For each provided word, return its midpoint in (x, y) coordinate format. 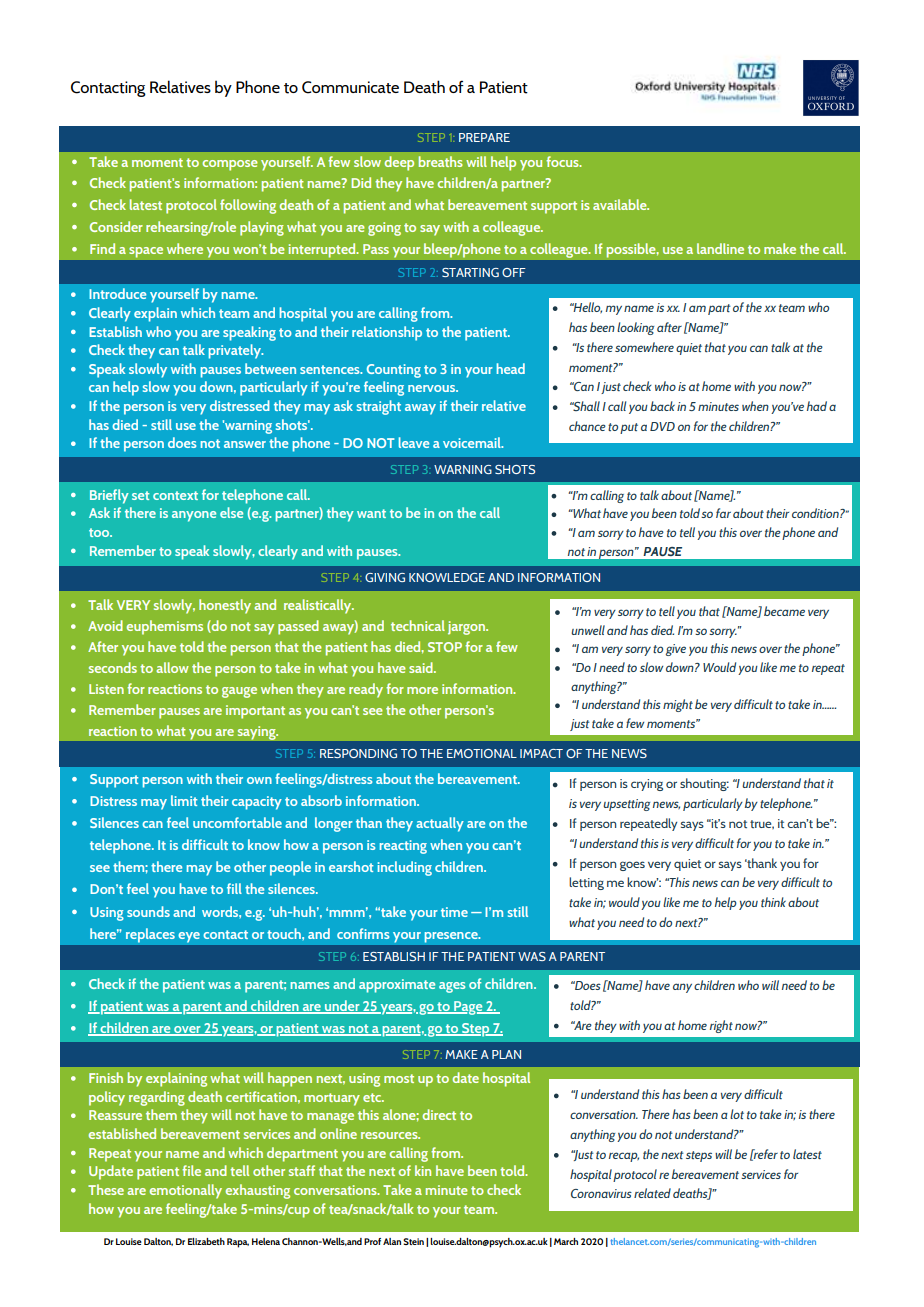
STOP (445, 647)
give (676, 650)
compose (230, 165)
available (621, 204)
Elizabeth (206, 1241)
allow (172, 667)
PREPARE (484, 137)
